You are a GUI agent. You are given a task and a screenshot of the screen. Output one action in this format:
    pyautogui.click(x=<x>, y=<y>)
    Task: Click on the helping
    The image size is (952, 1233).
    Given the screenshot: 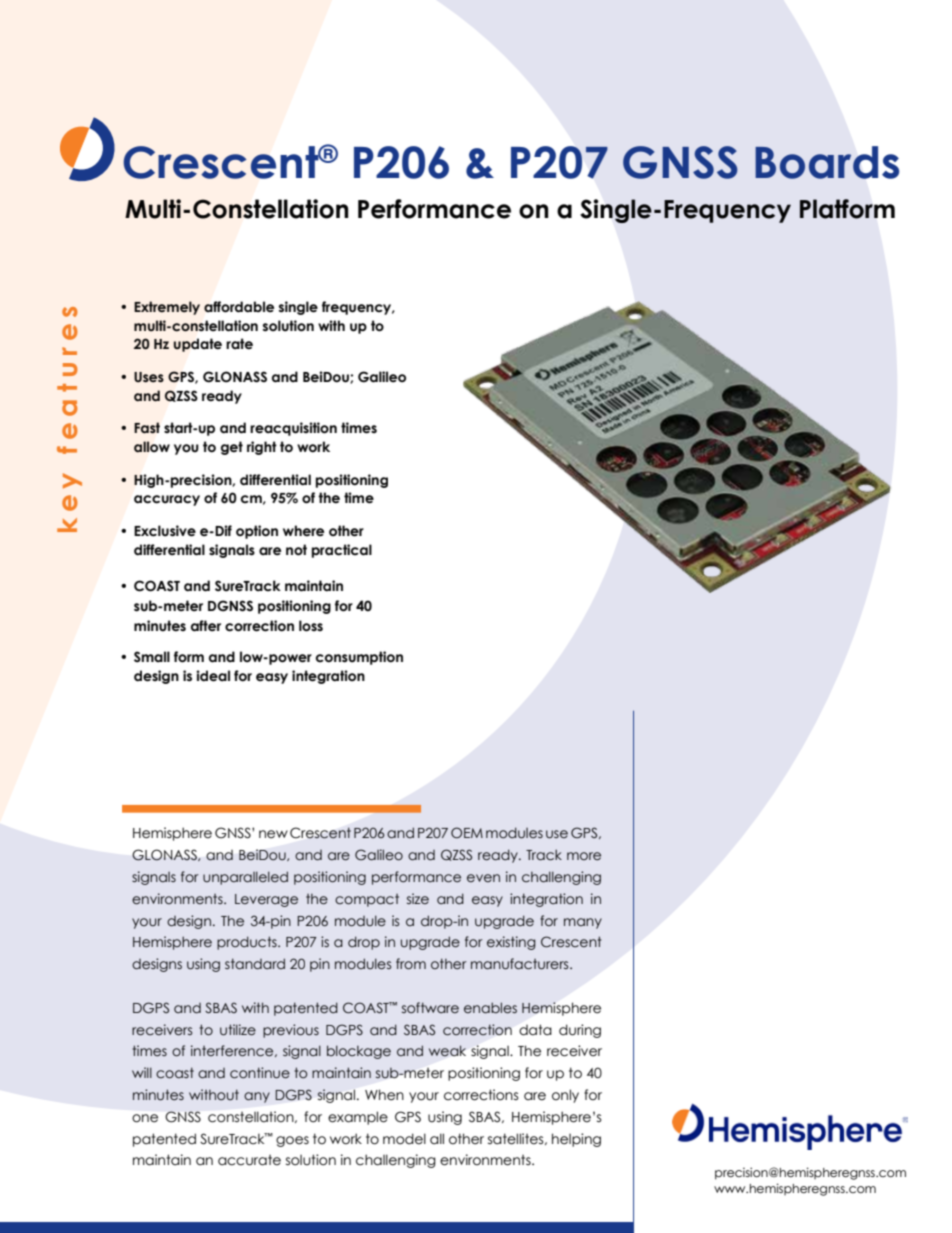 What is the action you would take?
    pyautogui.click(x=576, y=1140)
